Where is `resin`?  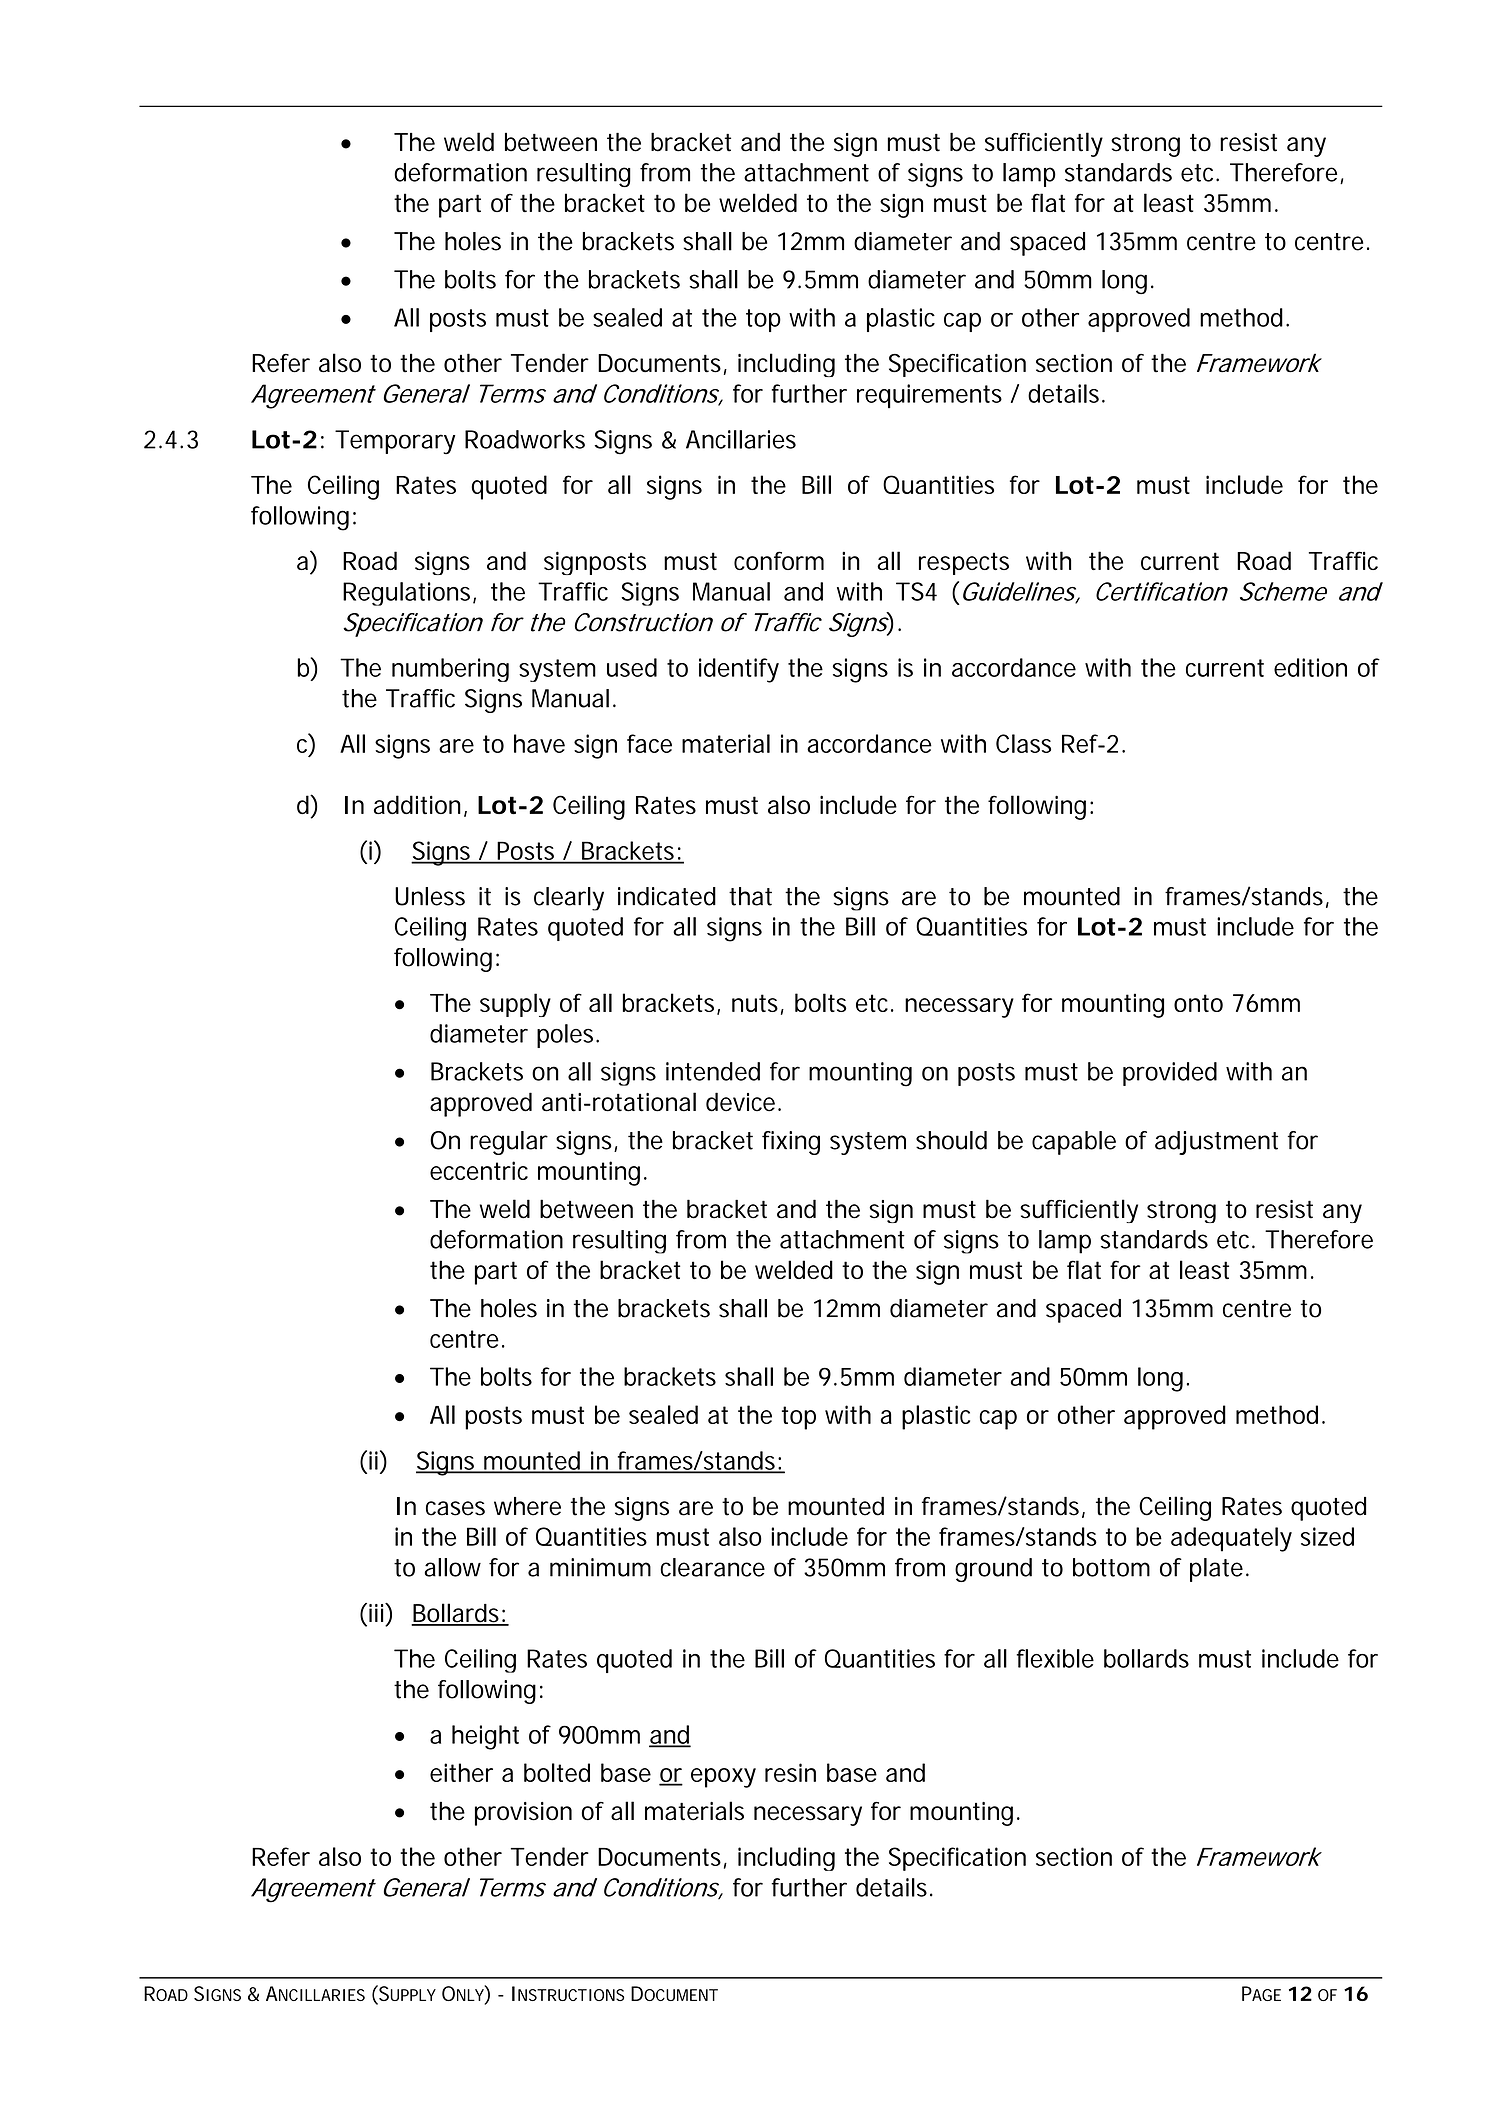
resin is located at coordinates (790, 1772).
